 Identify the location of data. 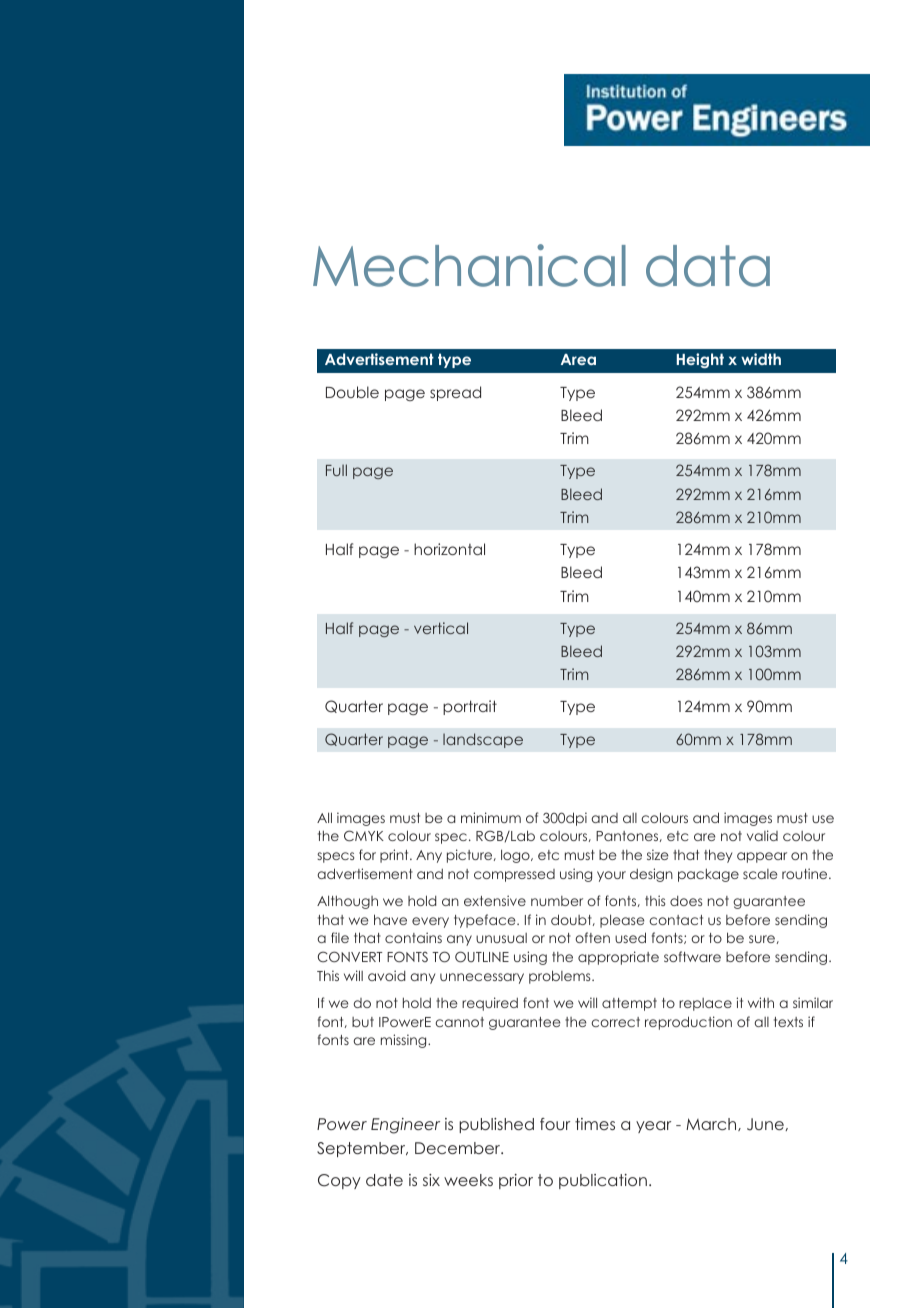
(708, 266).
